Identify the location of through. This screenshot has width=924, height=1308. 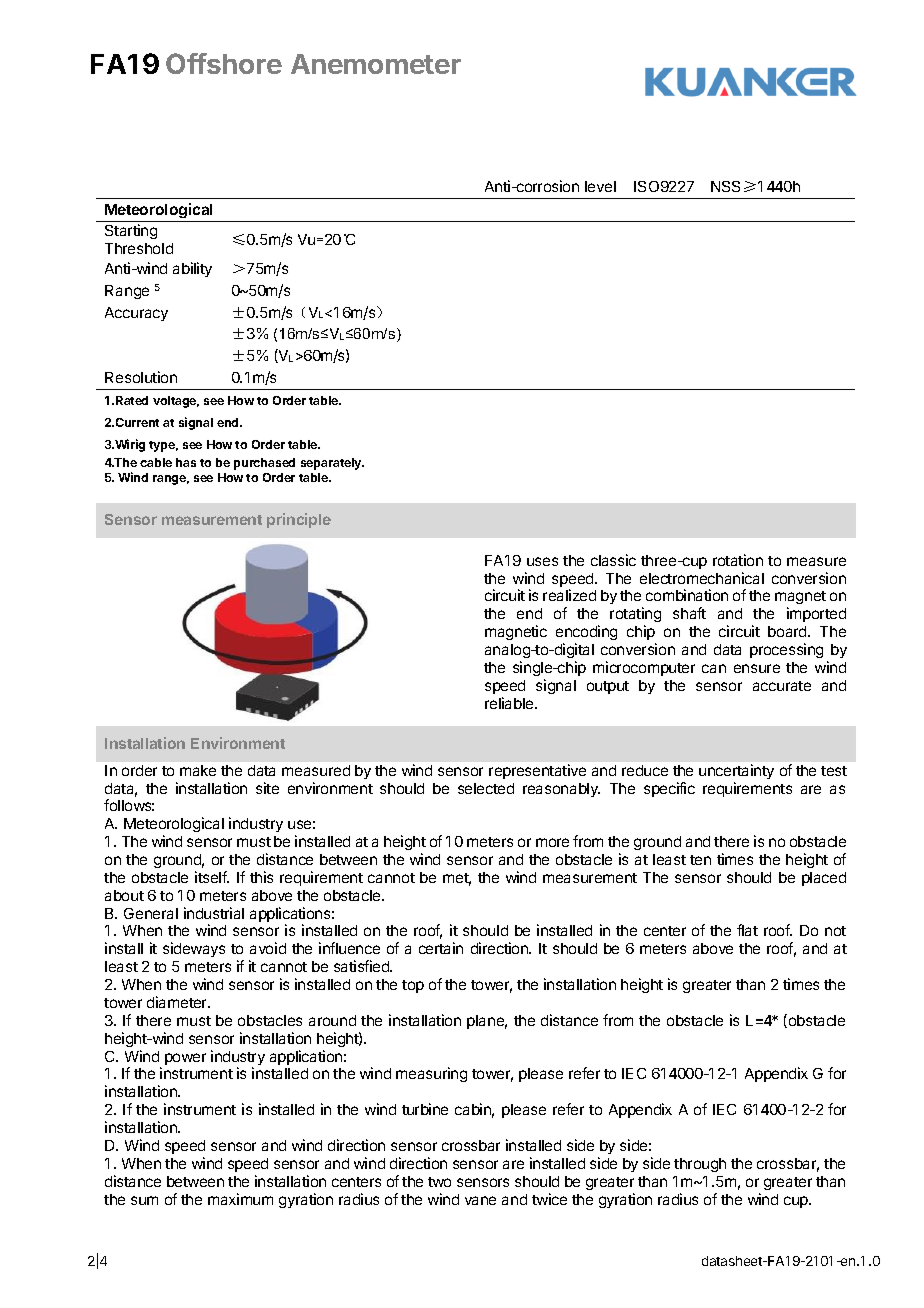
(700, 1165).
